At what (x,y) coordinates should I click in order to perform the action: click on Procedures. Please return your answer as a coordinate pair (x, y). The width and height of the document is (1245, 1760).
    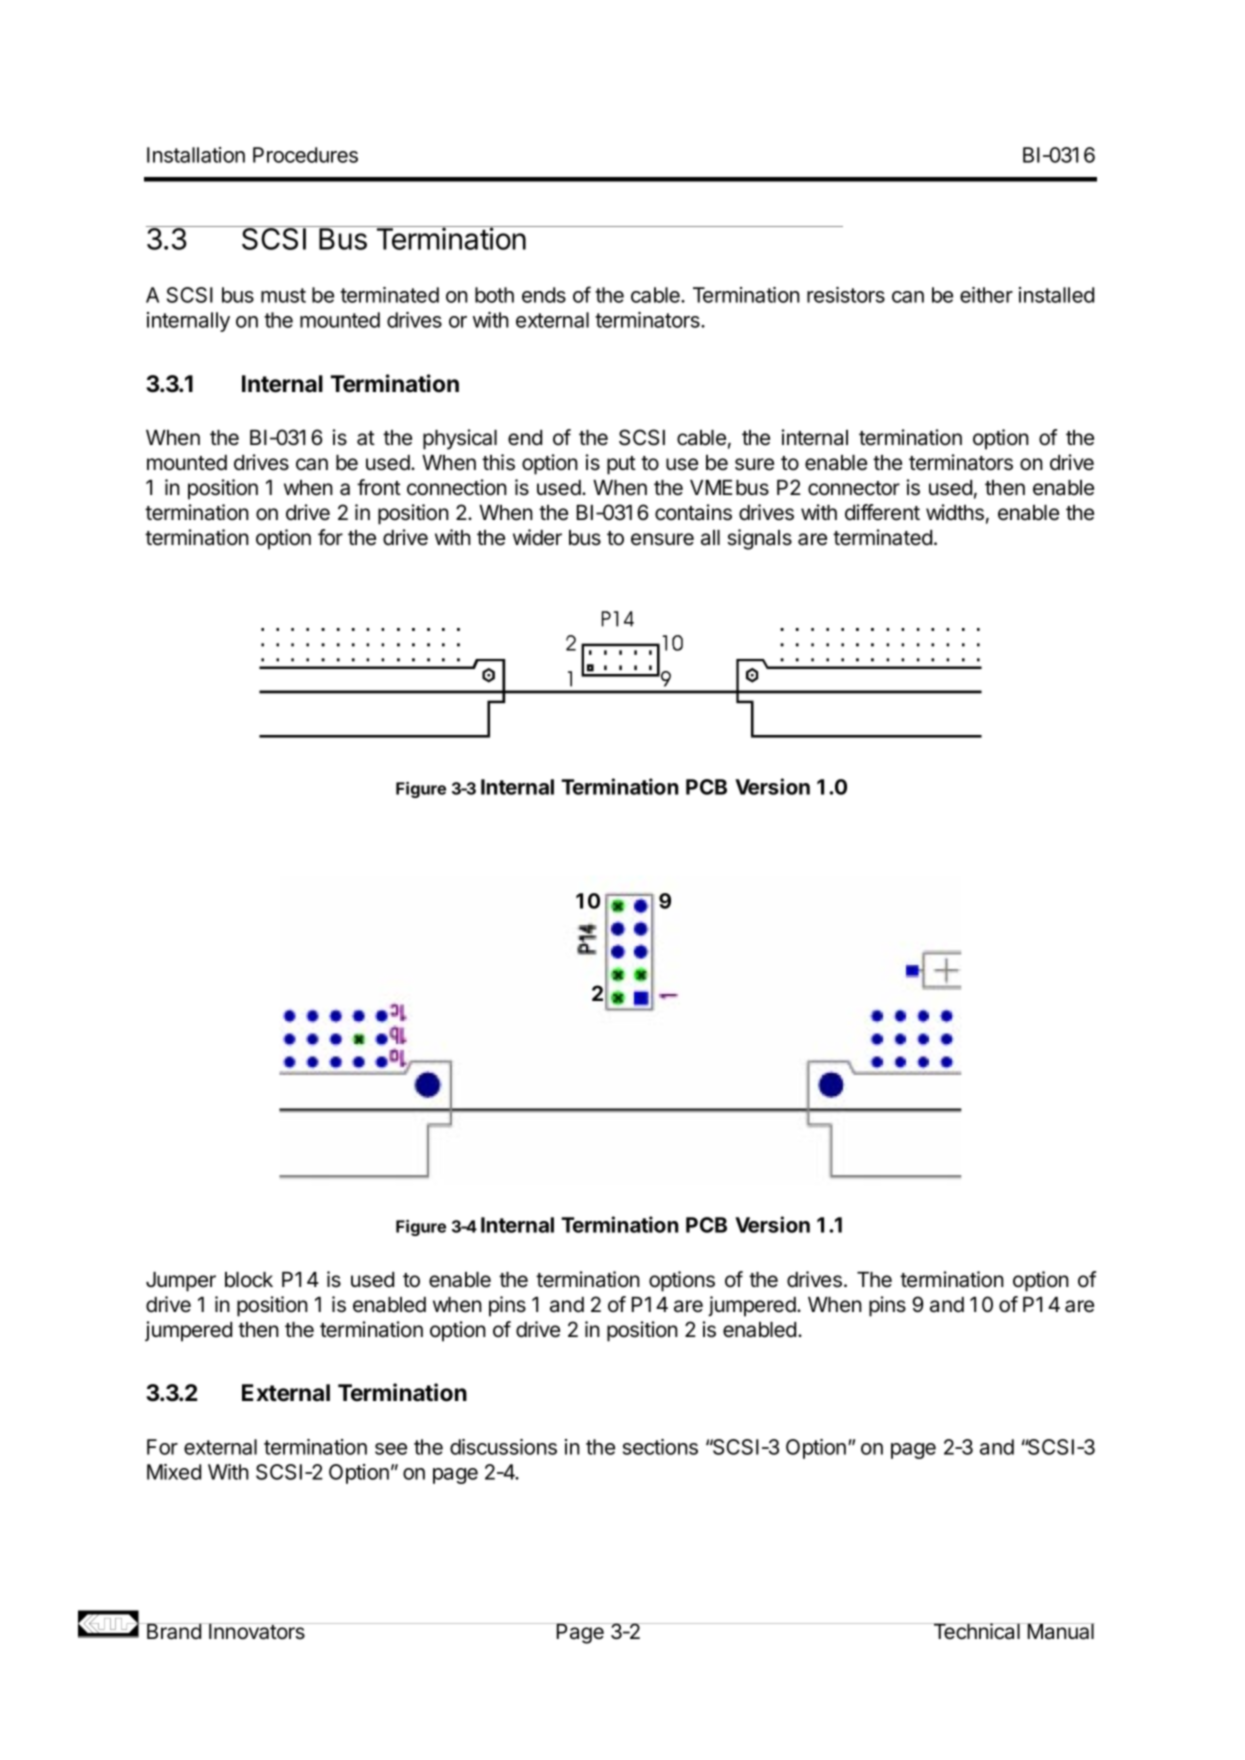
    Looking at the image, I should click on (305, 155).
